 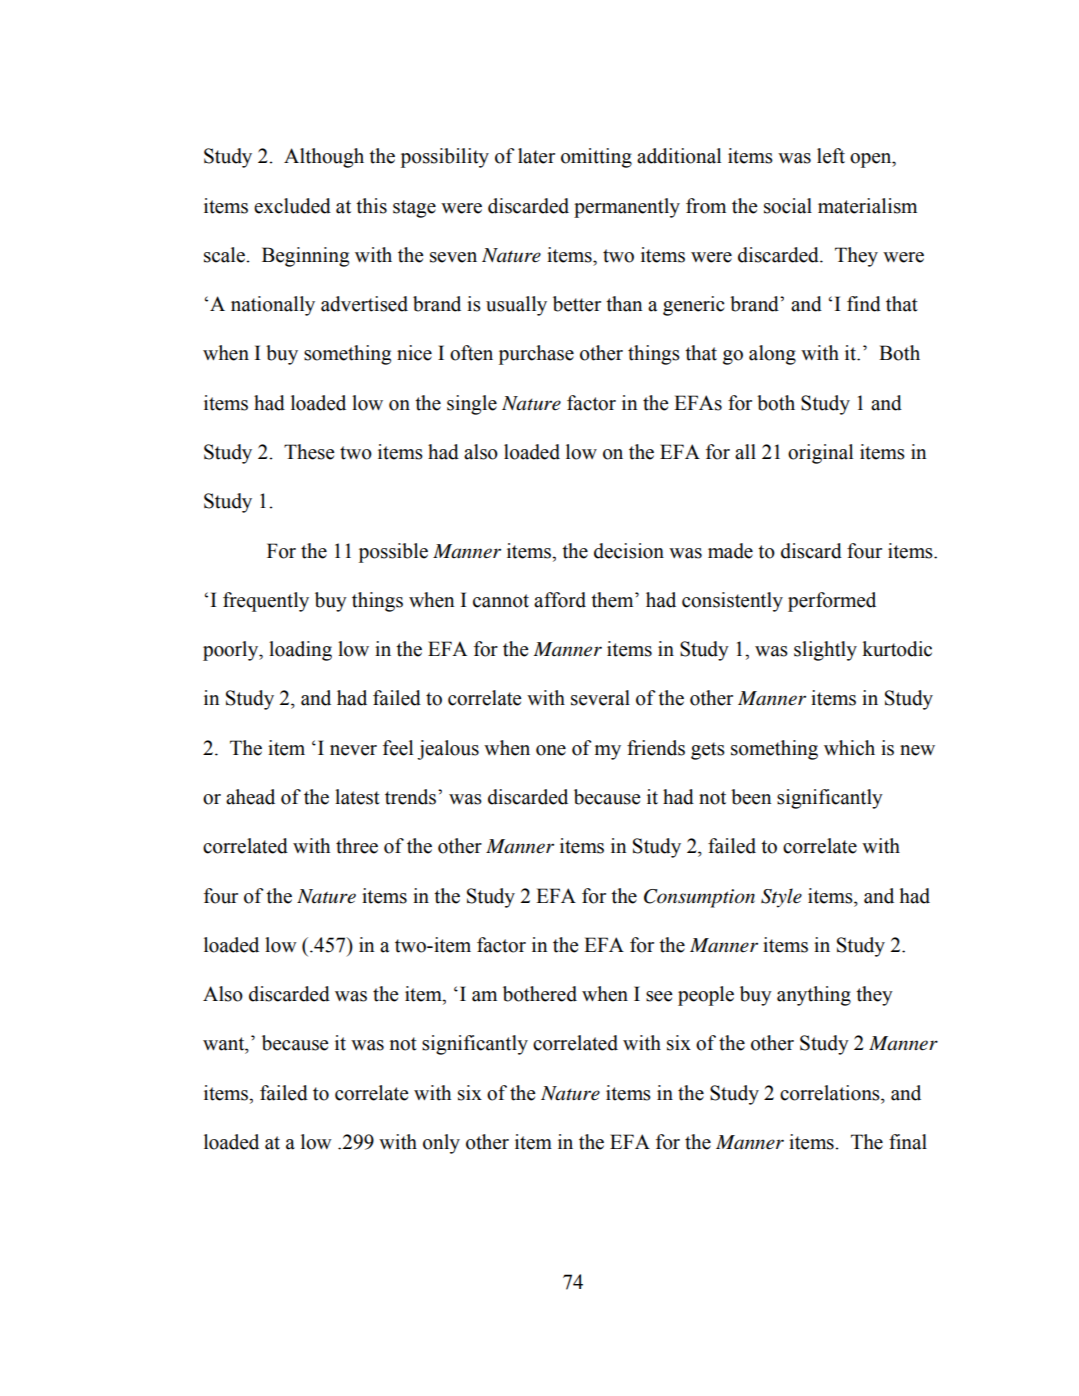 What do you see at coordinates (441, 1144) in the document?
I see `only` at bounding box center [441, 1144].
